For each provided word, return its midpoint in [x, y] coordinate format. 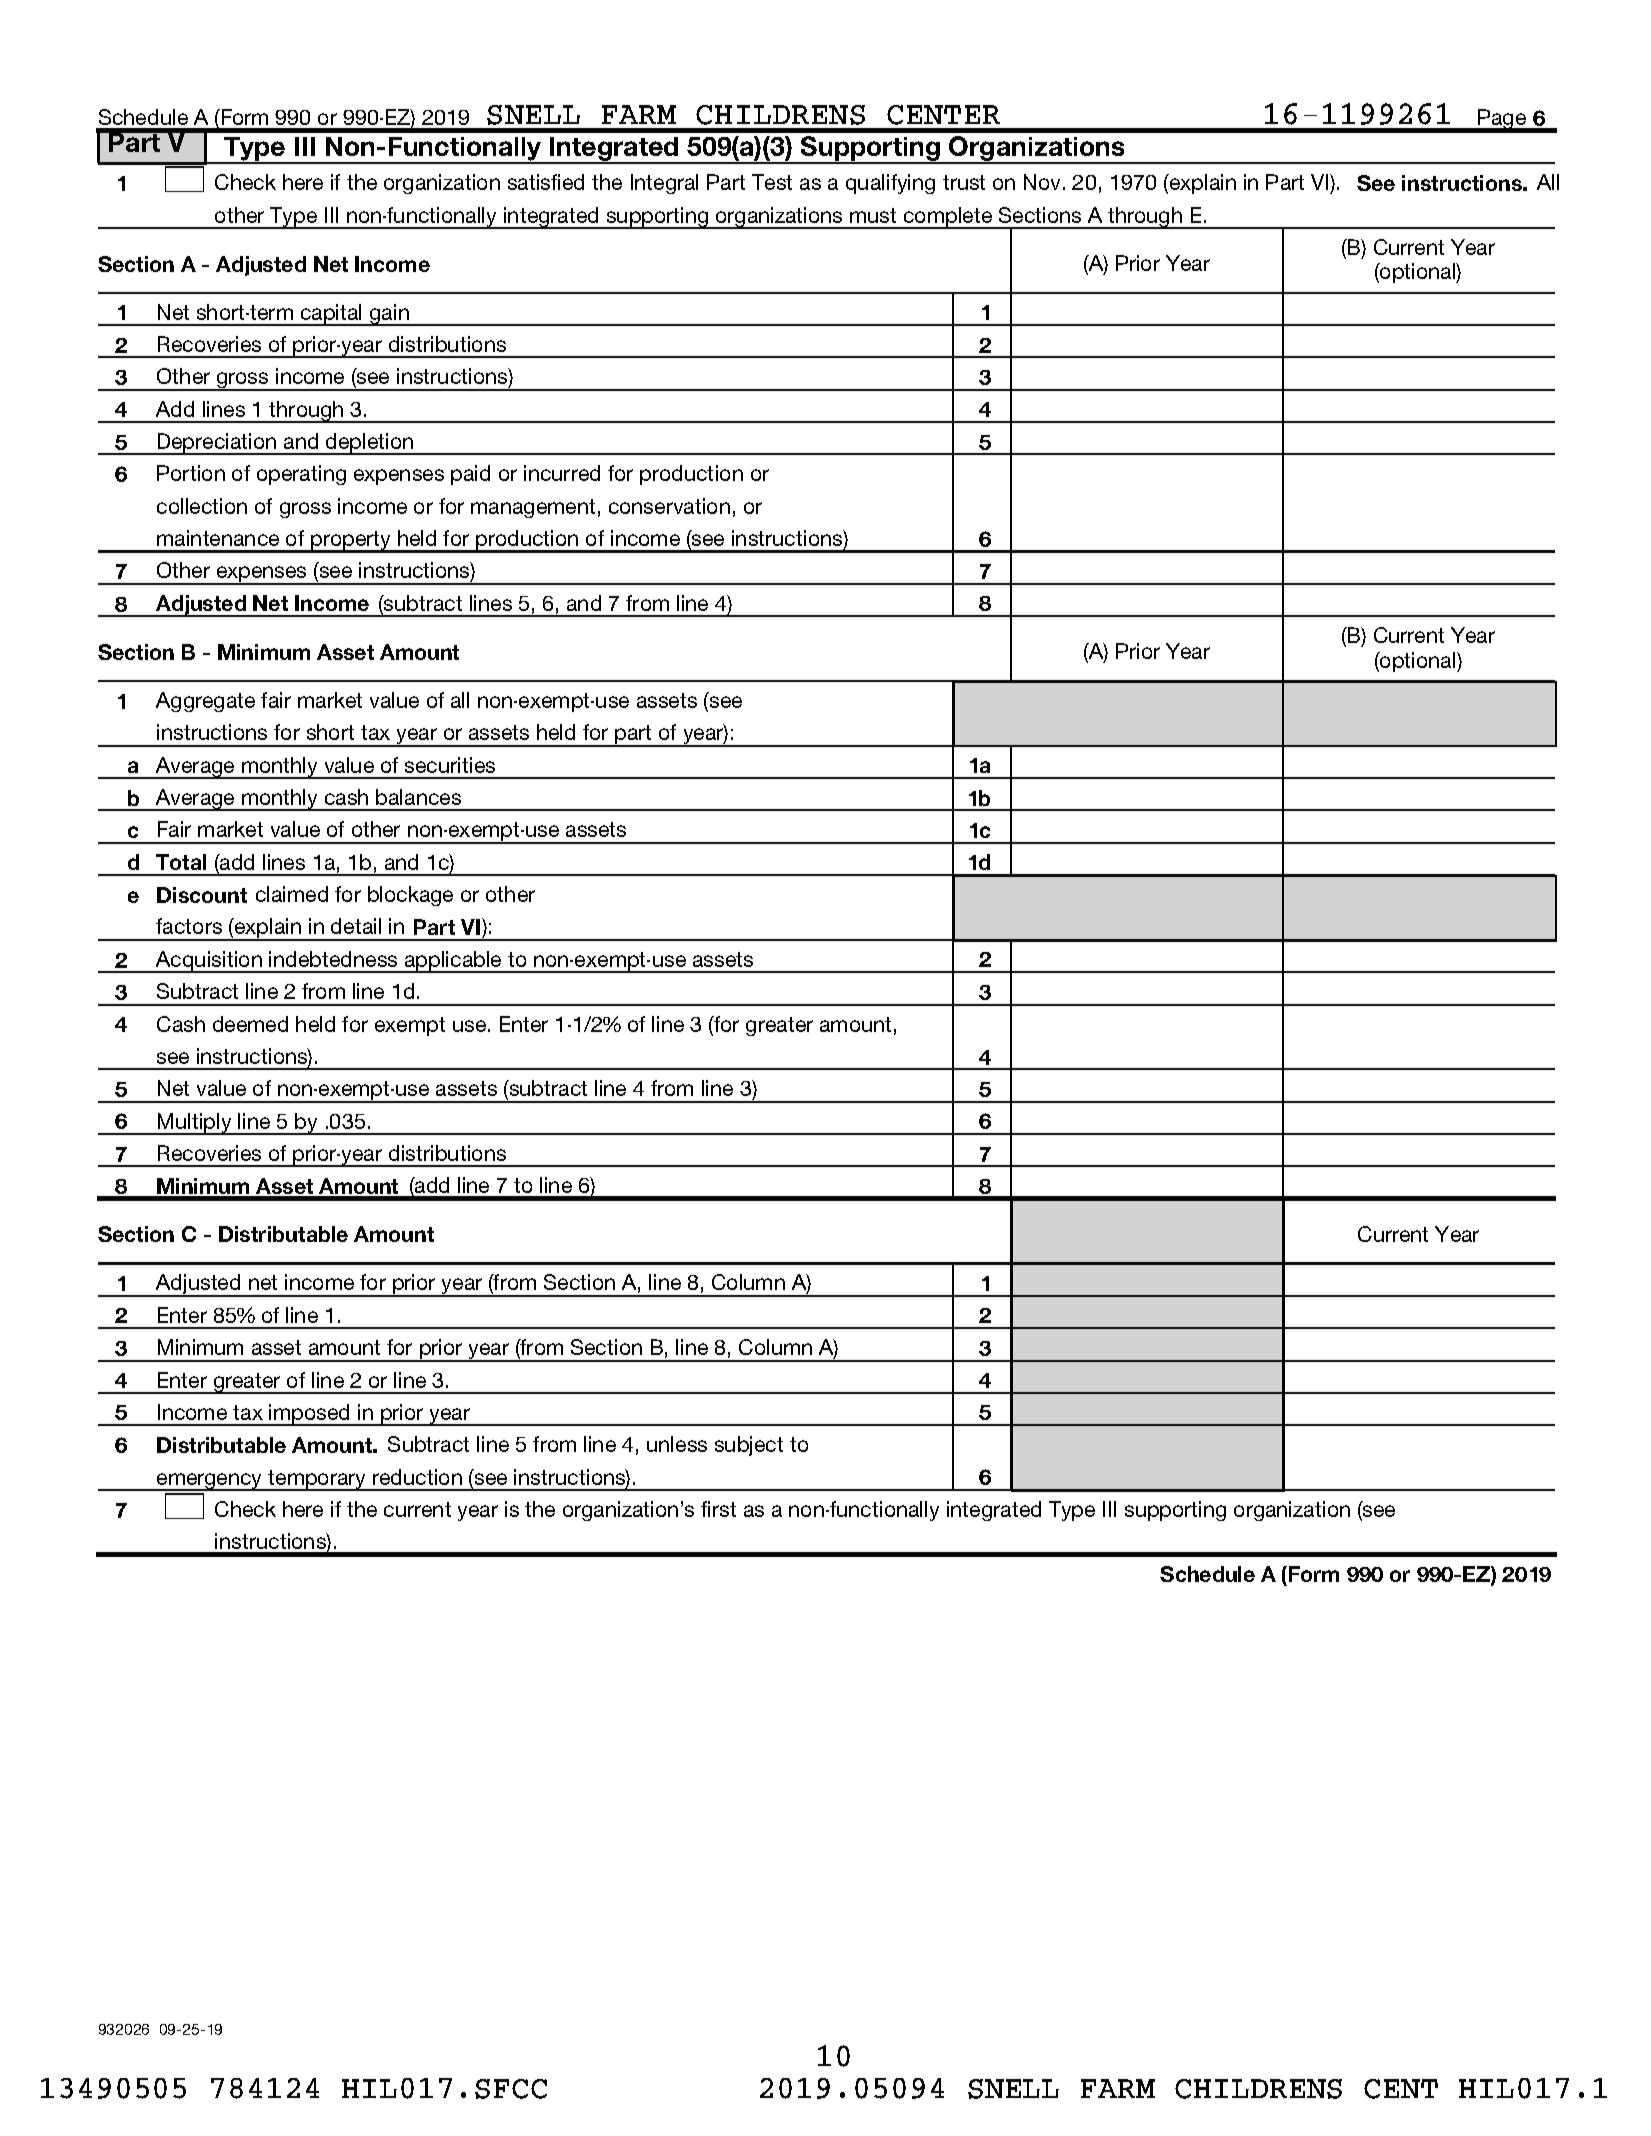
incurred [562, 473]
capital [332, 315]
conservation [669, 506]
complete [948, 218]
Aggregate [205, 702]
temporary [317, 1480]
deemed [250, 1024]
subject [749, 1446]
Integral [664, 184]
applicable [453, 962]
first [718, 1509]
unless [677, 1444]
